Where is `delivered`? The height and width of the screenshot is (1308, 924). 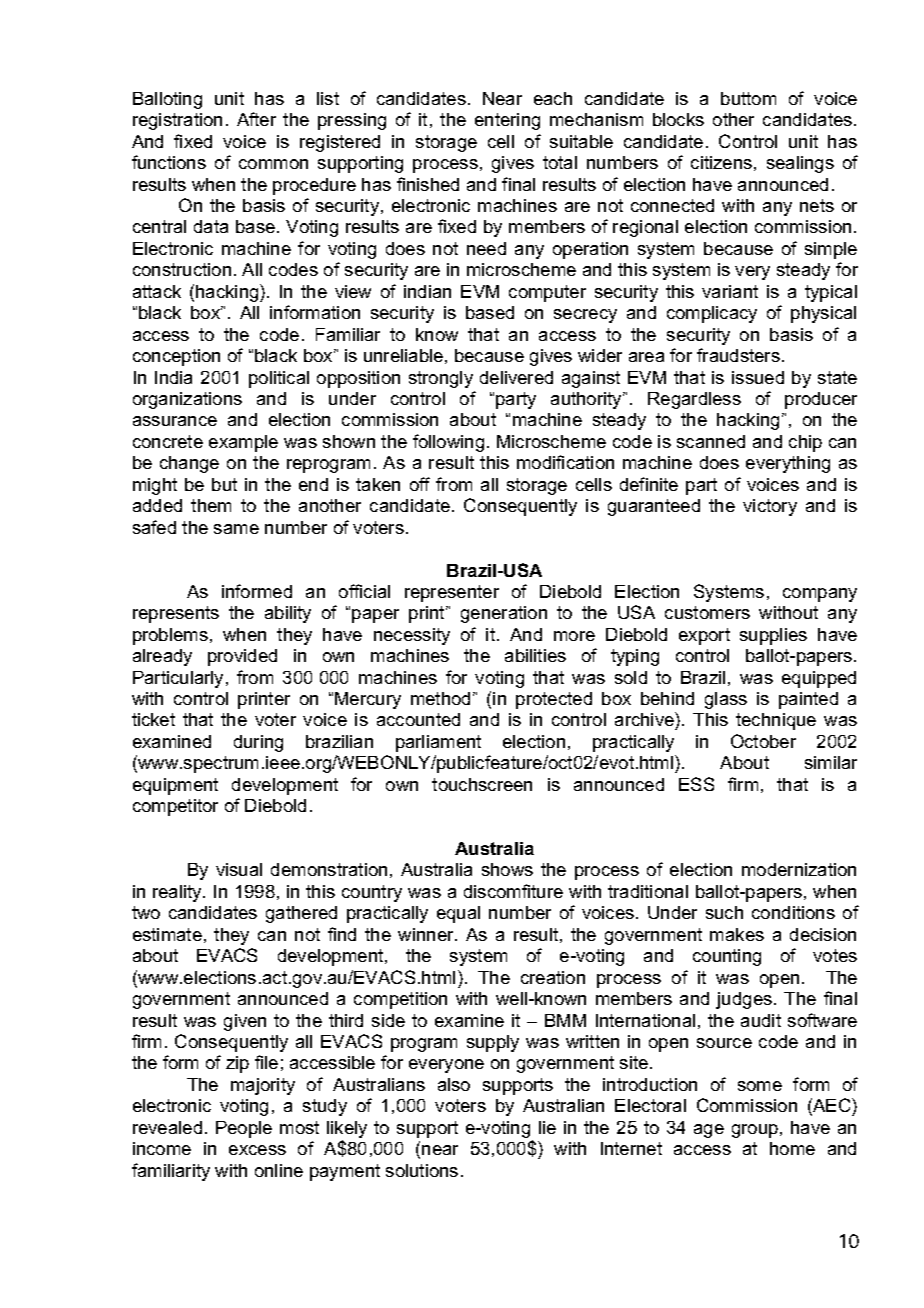 delivered is located at coordinates (516, 377).
